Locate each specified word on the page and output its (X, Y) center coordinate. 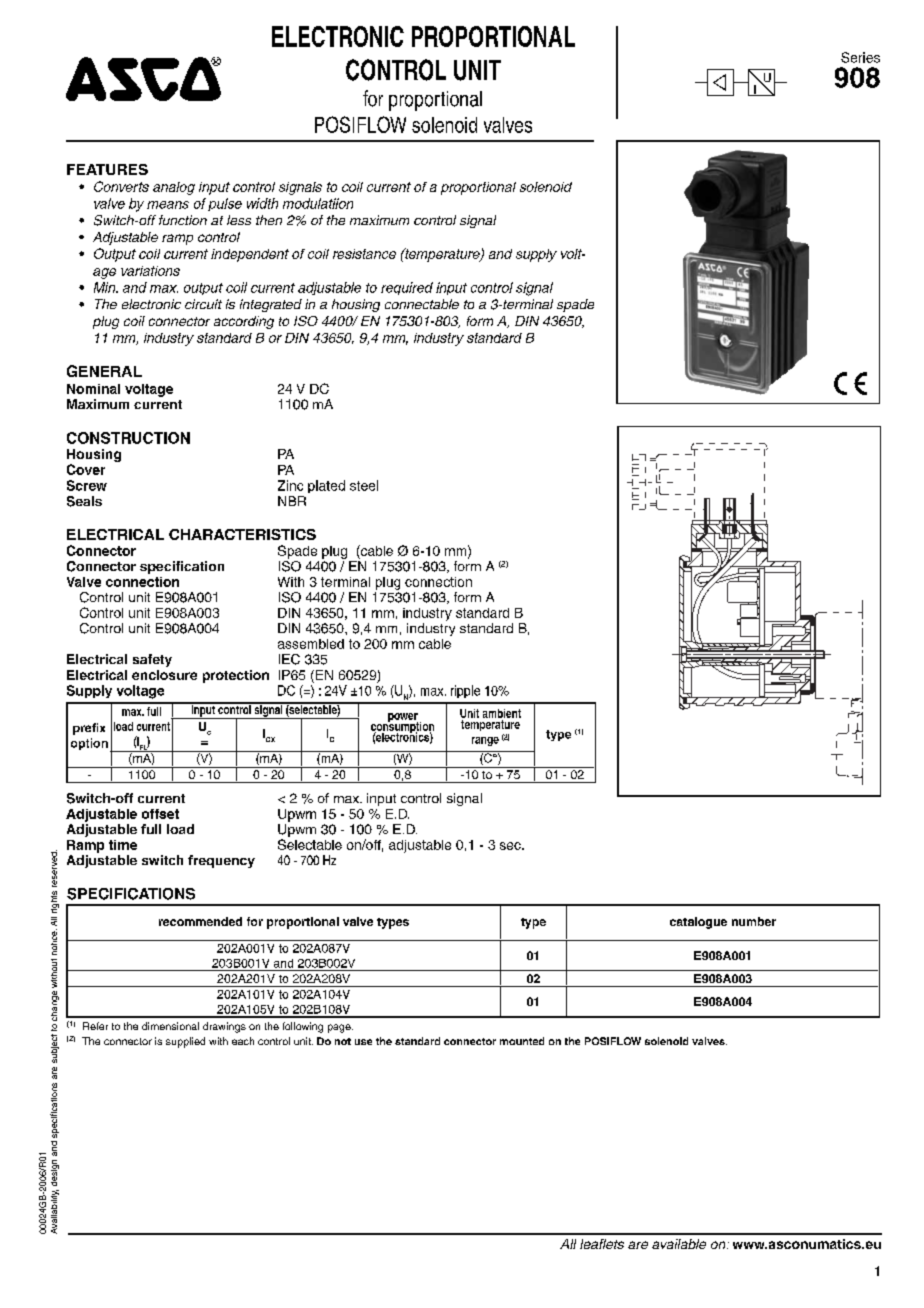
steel (364, 485)
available (679, 1244)
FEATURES (107, 169)
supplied (185, 1042)
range (485, 741)
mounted (522, 1041)
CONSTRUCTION (128, 438)
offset (160, 814)
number (754, 921)
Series (860, 57)
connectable (422, 304)
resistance (364, 254)
